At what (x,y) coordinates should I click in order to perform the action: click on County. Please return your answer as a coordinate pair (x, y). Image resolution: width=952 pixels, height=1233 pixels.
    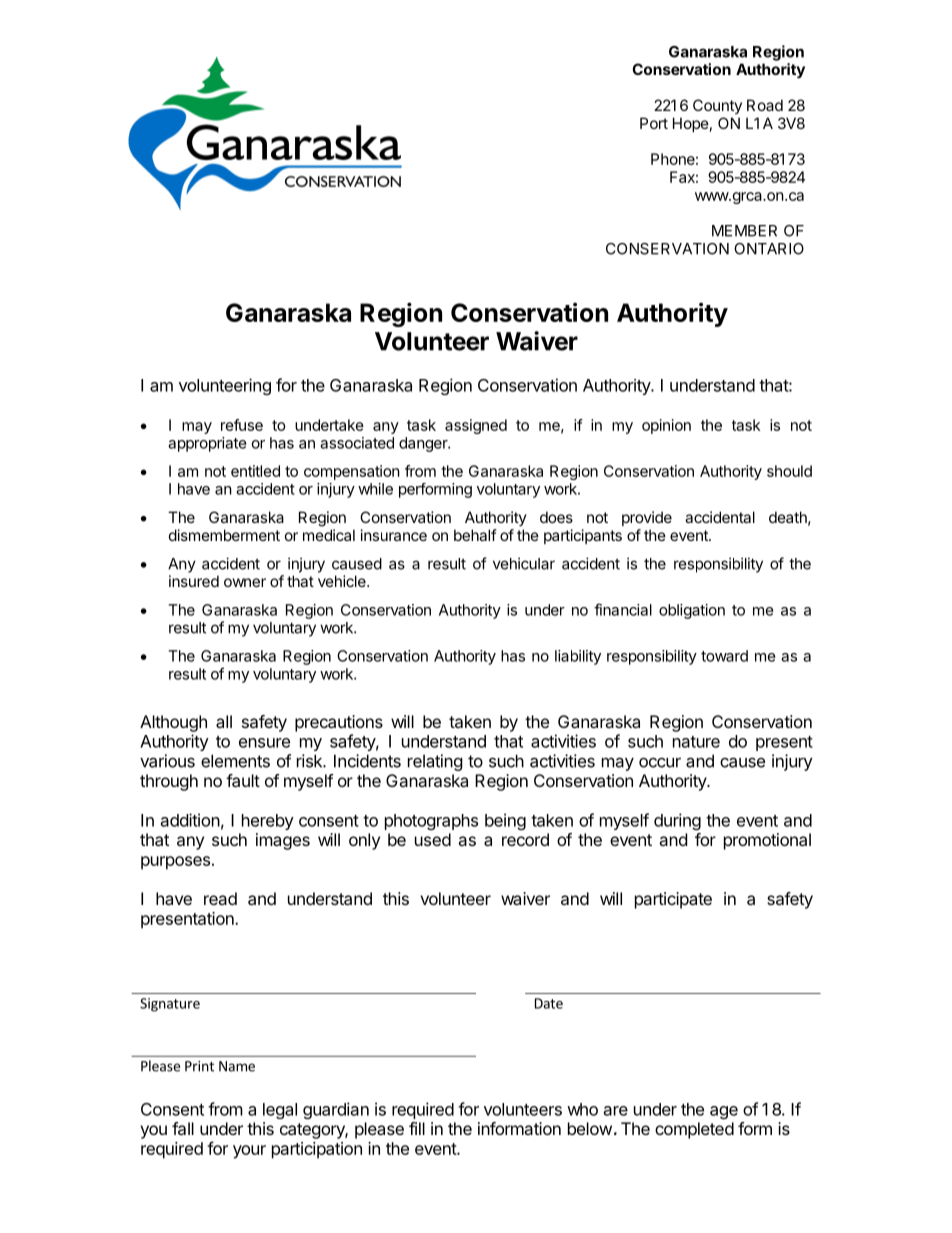
    Looking at the image, I should click on (717, 106).
